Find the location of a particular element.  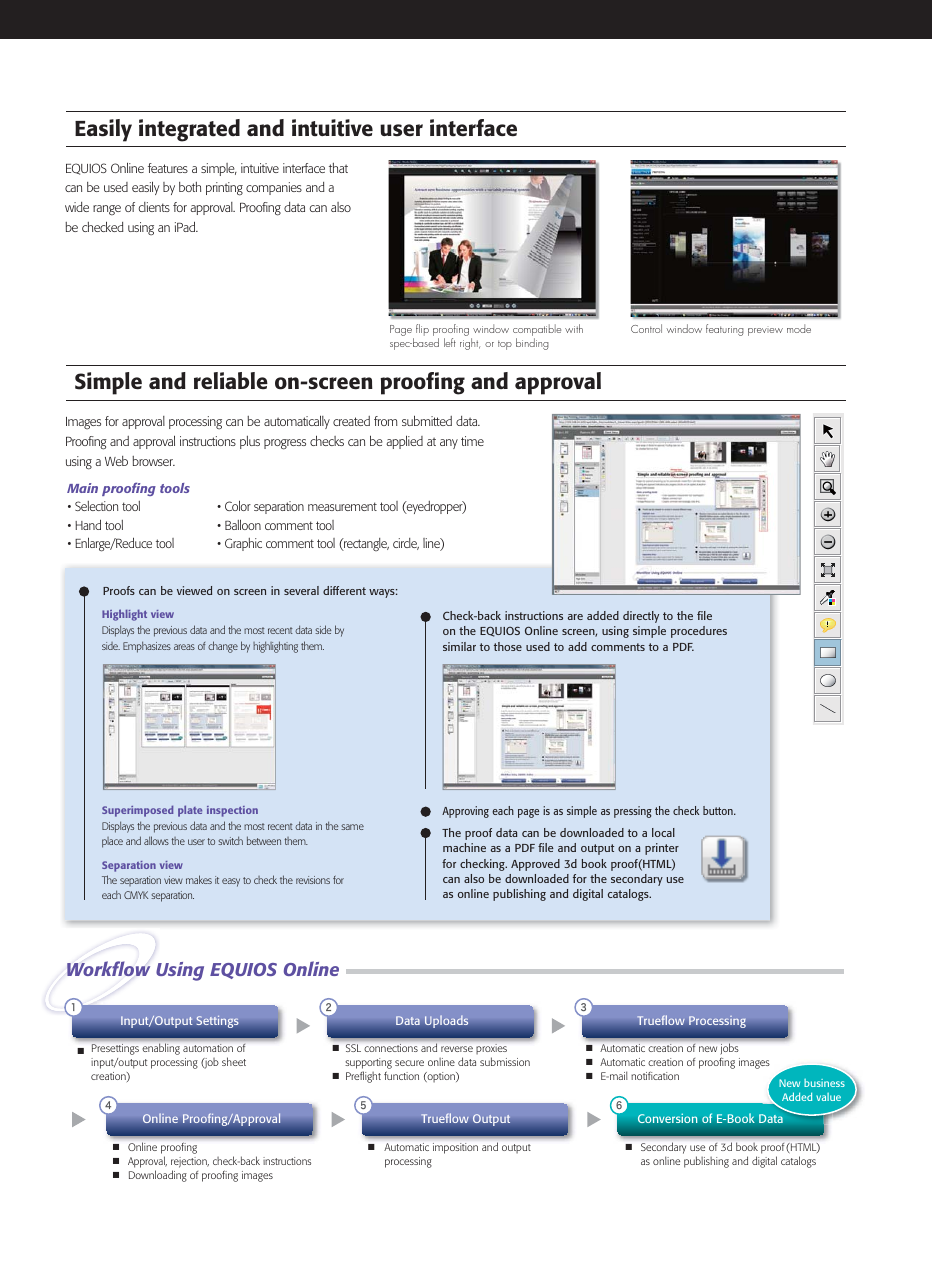

plate is located at coordinates (190, 811).
